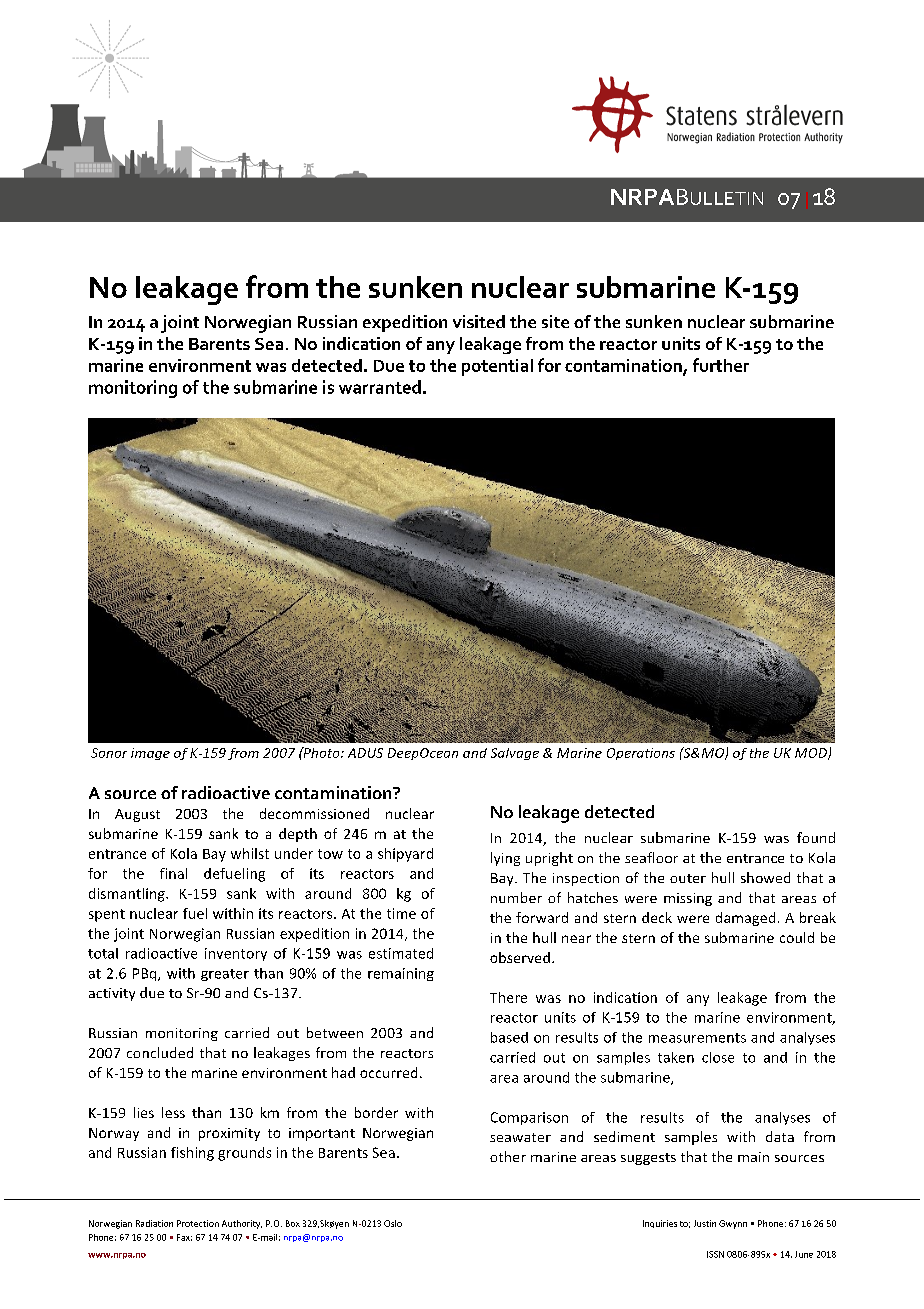 This image has width=924, height=1309. What do you see at coordinates (816, 837) in the image?
I see `found` at bounding box center [816, 837].
